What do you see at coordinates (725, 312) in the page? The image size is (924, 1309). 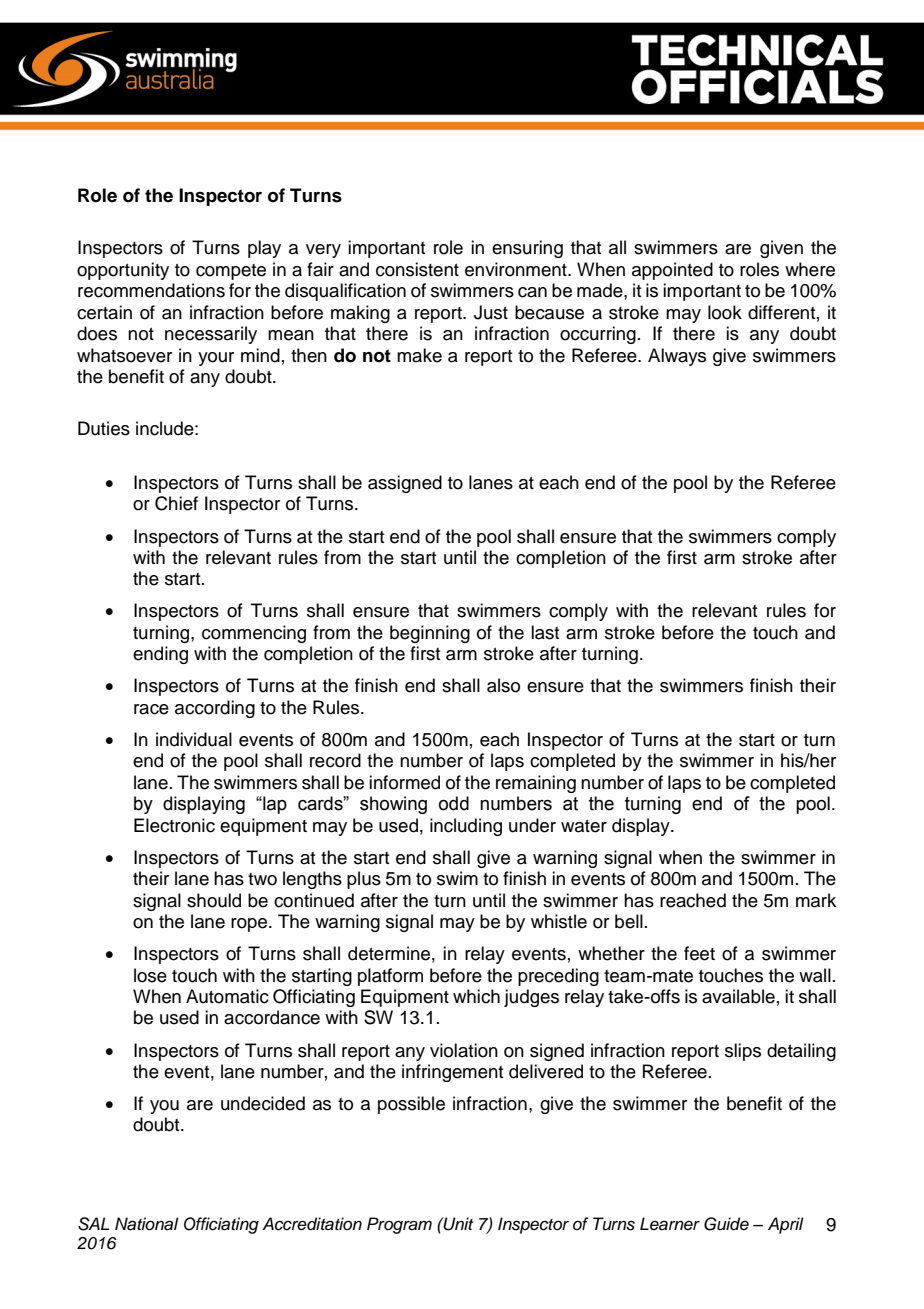 I see `look` at bounding box center [725, 312].
